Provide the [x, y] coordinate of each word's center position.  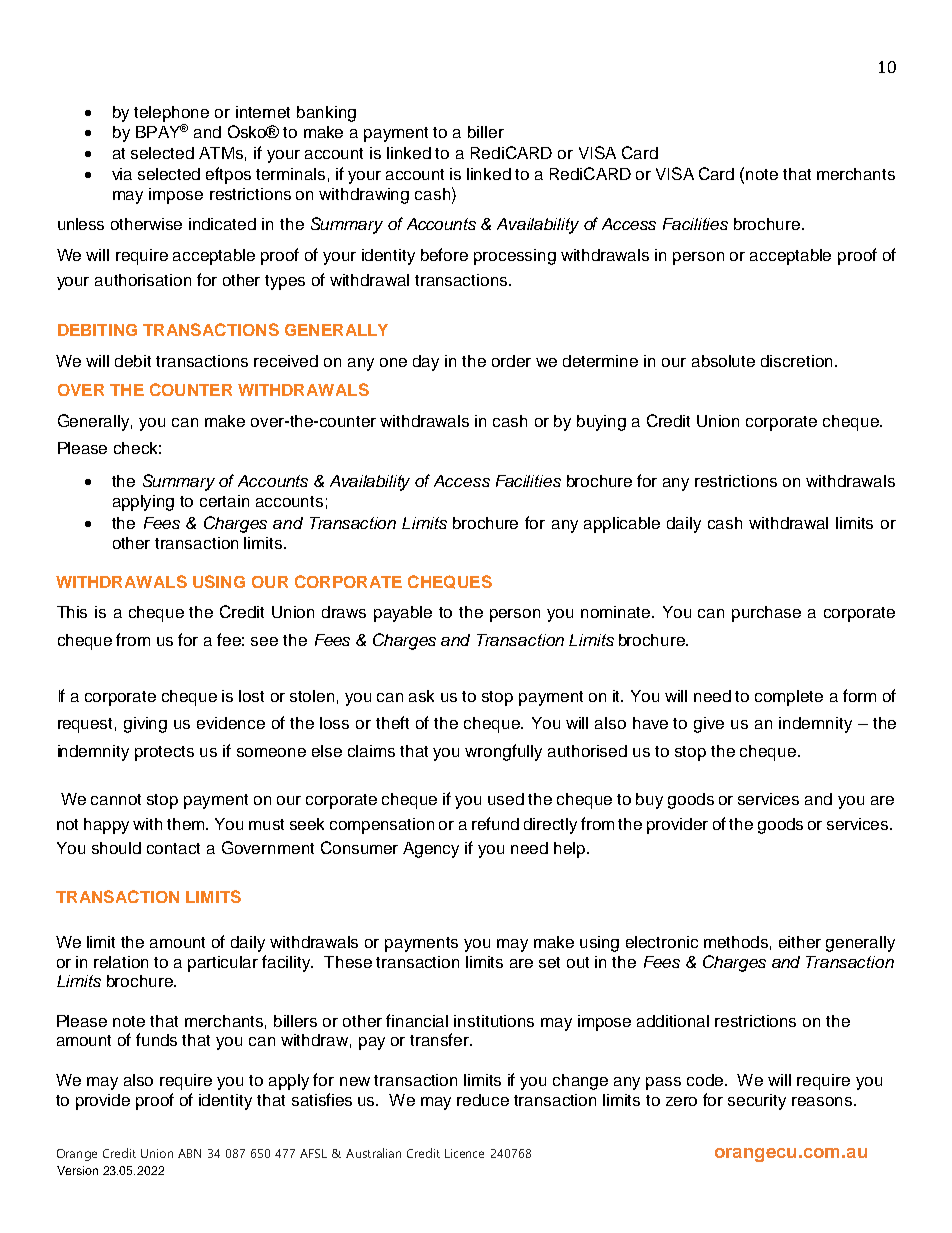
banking [326, 114]
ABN [189, 1153]
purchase [766, 614]
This [72, 612]
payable [403, 614]
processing [515, 257]
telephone [171, 114]
